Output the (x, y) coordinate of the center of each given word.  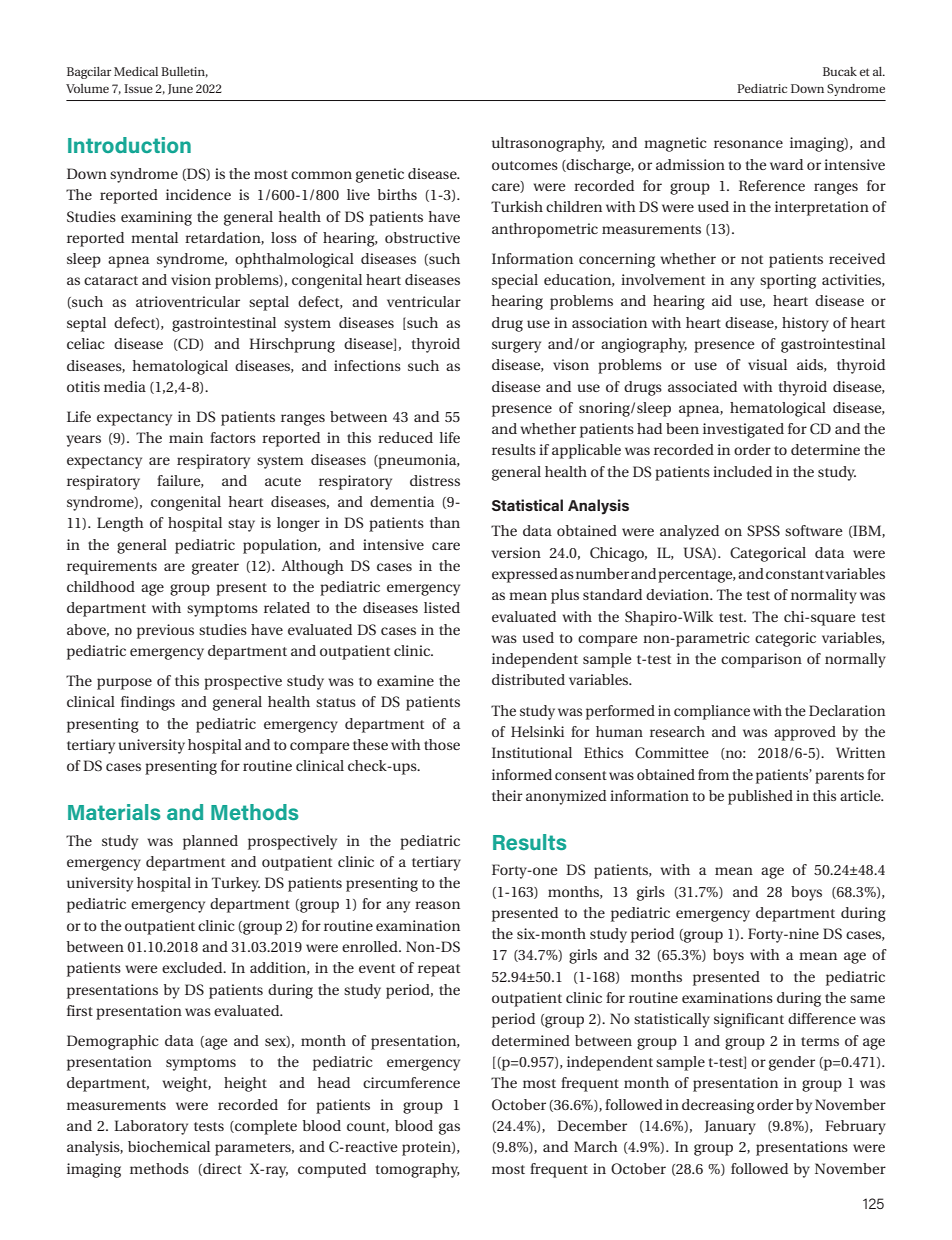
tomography (418, 1170)
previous (165, 631)
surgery (516, 347)
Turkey (236, 884)
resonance (748, 144)
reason (437, 905)
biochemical (169, 1146)
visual (767, 364)
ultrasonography (548, 144)
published (760, 797)
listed (442, 607)
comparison (761, 660)
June (180, 89)
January (730, 1127)
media (125, 386)
